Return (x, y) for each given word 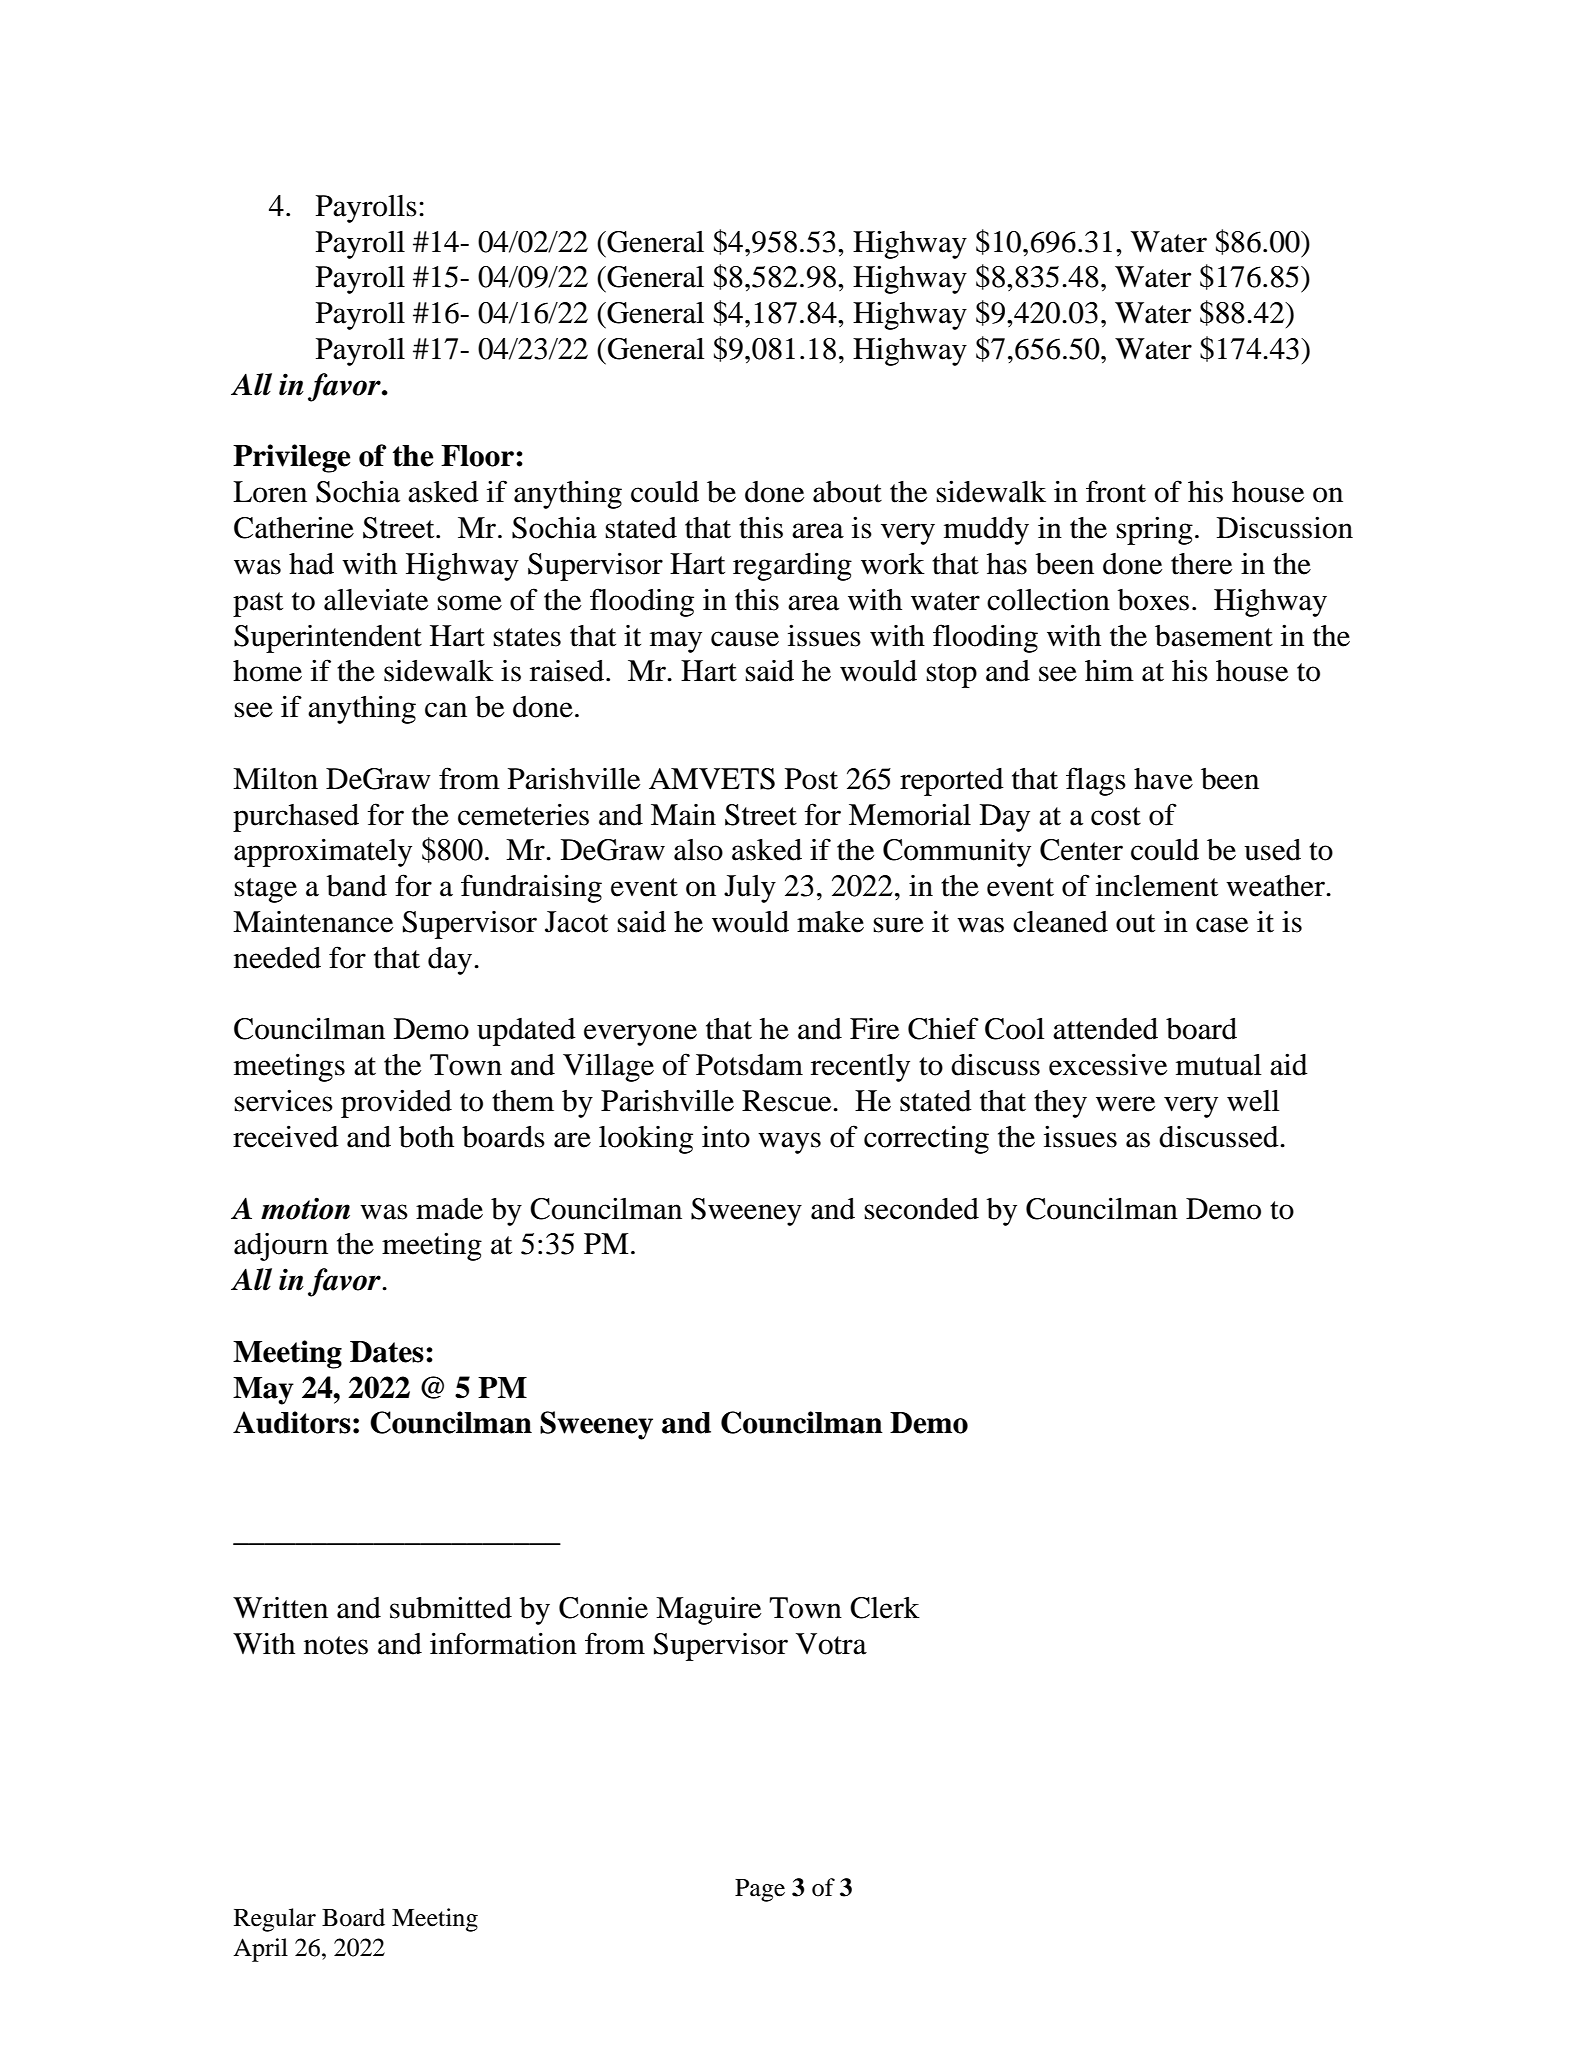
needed (277, 958)
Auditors (292, 1422)
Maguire (708, 1611)
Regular (275, 1920)
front (1116, 491)
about (847, 492)
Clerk (885, 1608)
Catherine (294, 527)
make (830, 922)
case (1222, 925)
